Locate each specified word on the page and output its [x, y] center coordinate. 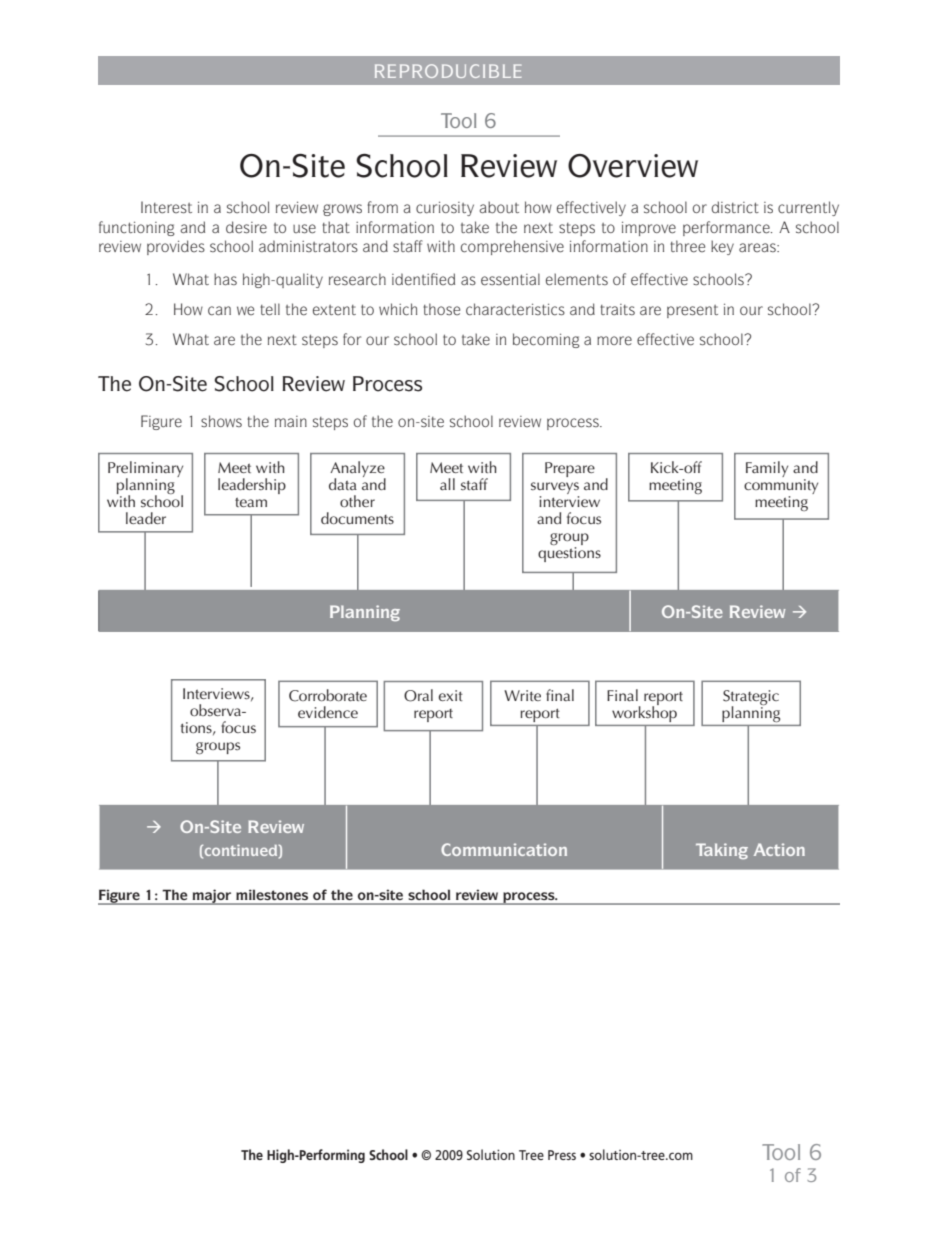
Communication [504, 849]
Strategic [751, 698]
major [212, 897]
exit [450, 695]
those [441, 309]
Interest [166, 207]
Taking [722, 851]
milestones [272, 895]
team [251, 502]
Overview [633, 166]
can [219, 311]
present [692, 311]
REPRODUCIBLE [448, 71]
